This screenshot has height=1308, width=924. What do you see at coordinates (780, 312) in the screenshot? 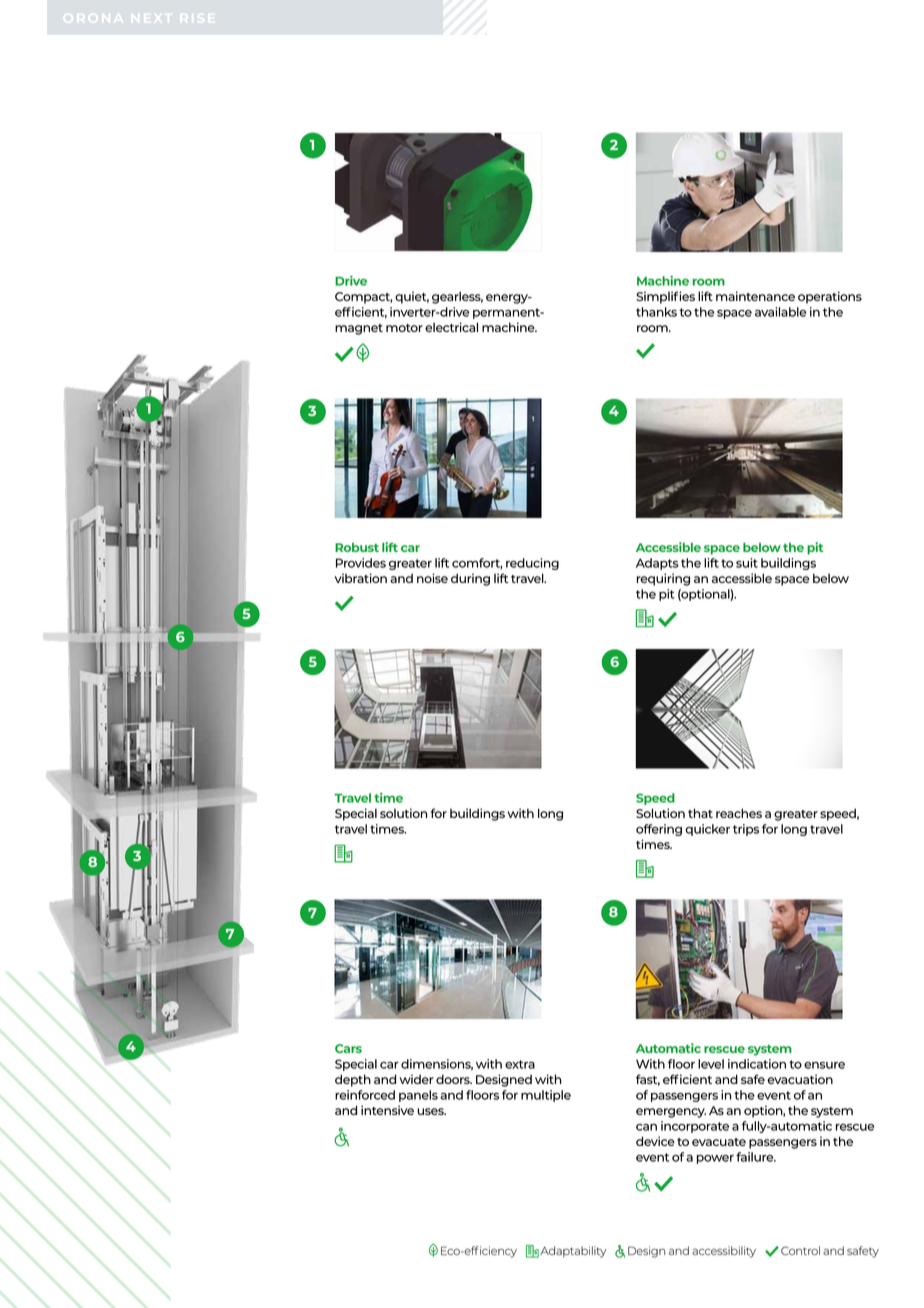
I see `available` at bounding box center [780, 312].
